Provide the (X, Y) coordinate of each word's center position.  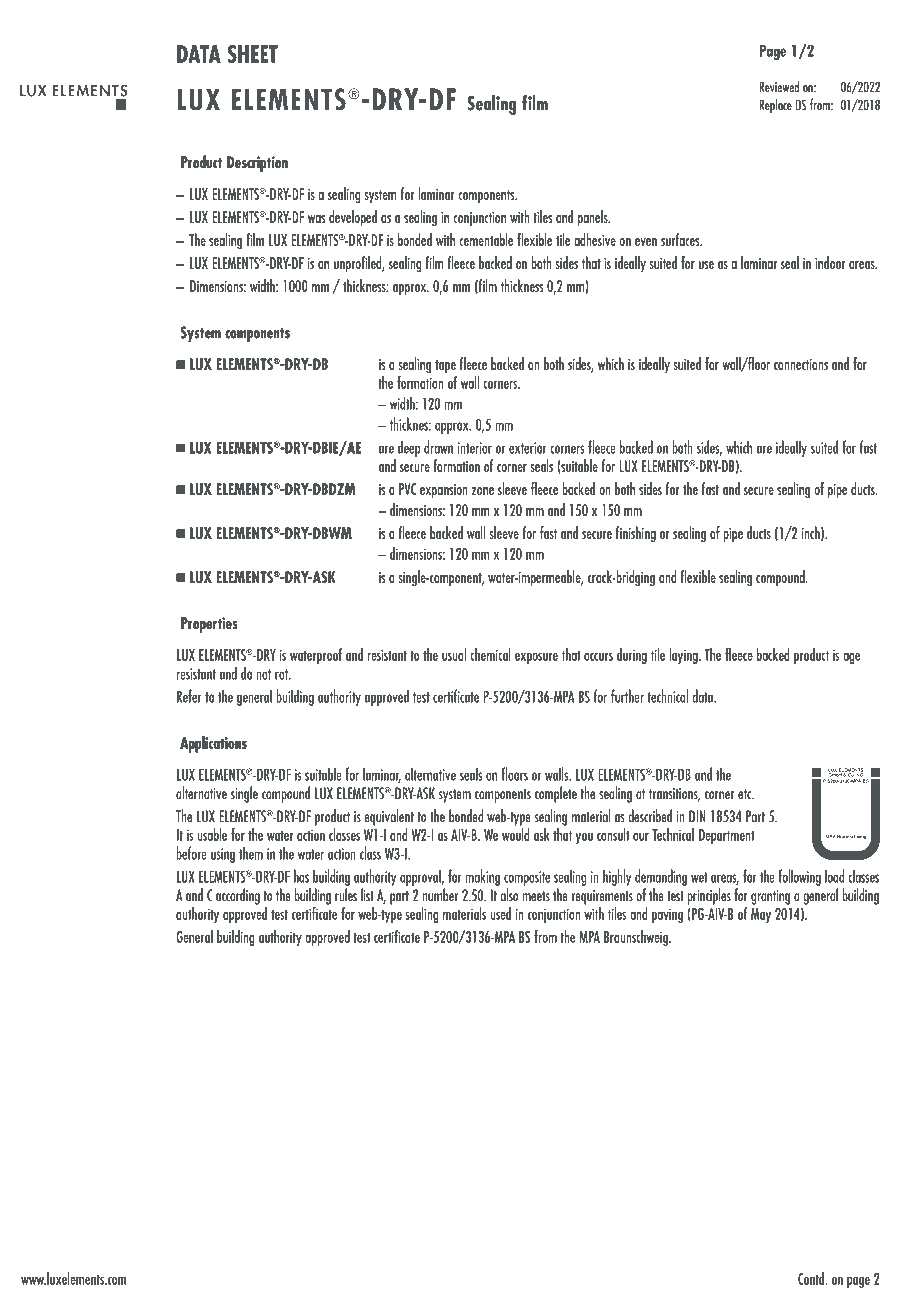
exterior (528, 448)
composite (527, 878)
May (761, 915)
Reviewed (779, 86)
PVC (407, 489)
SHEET (253, 54)
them (251, 853)
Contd (812, 1278)
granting (770, 897)
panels (594, 218)
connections (801, 364)
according (238, 896)
